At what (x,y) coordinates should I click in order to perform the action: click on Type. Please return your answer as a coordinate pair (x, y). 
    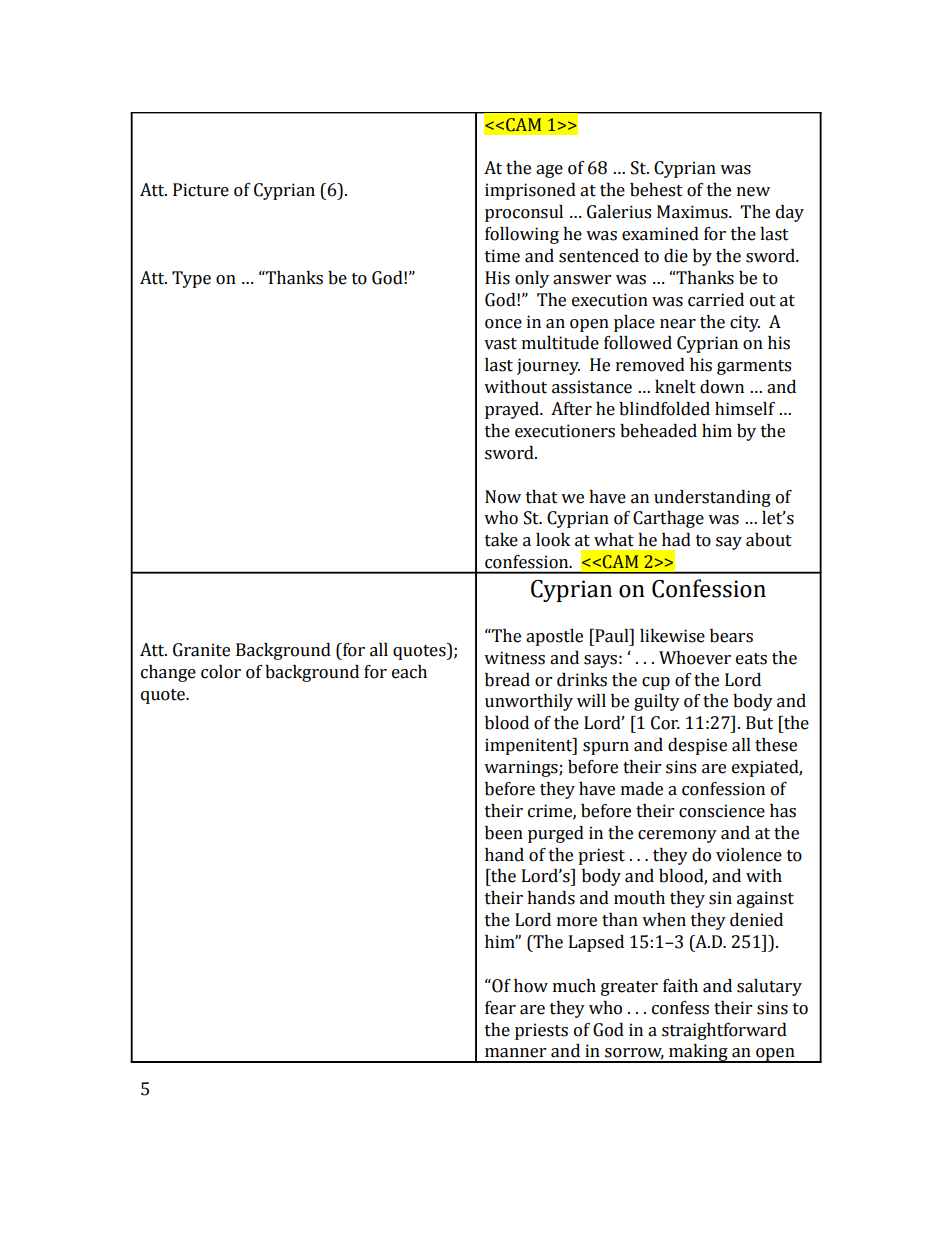
    Looking at the image, I should click on (191, 279).
